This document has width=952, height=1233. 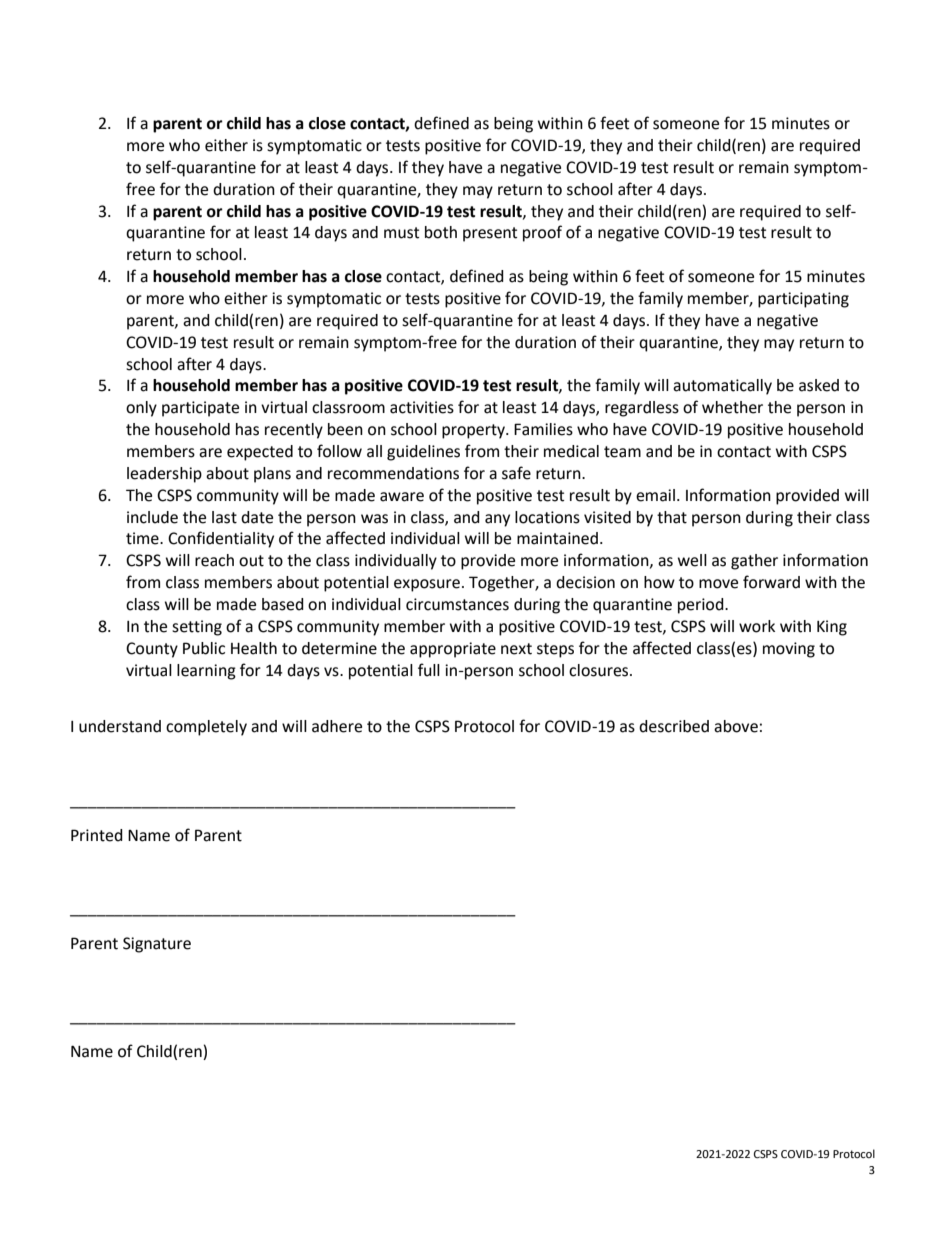 What do you see at coordinates (401, 233) in the document?
I see `must` at bounding box center [401, 233].
